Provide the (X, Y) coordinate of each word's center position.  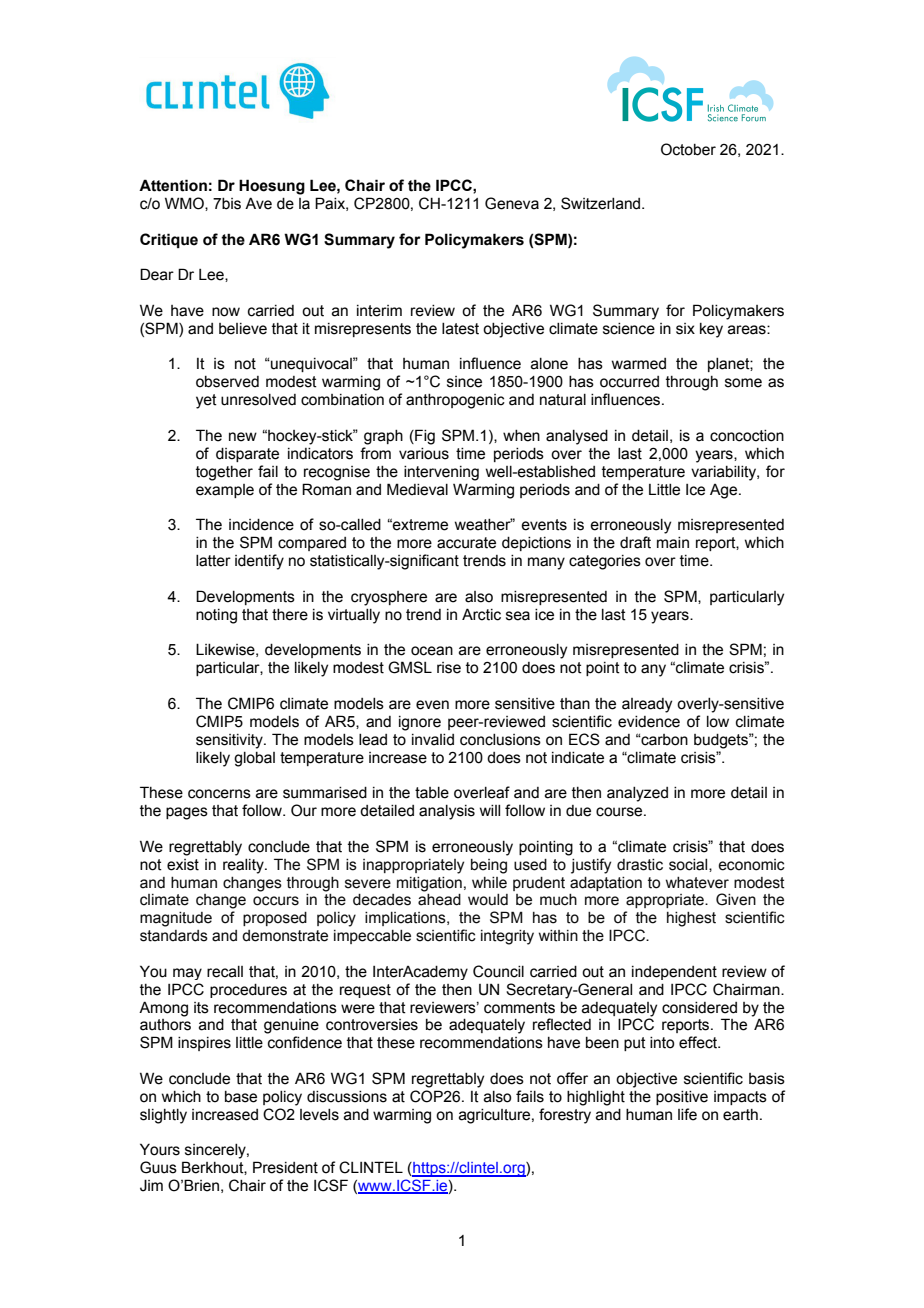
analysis (447, 812)
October (688, 149)
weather (484, 524)
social (689, 865)
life (687, 1114)
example (225, 491)
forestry (565, 1116)
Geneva (512, 203)
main (673, 543)
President (285, 1167)
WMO (185, 204)
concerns (219, 794)
